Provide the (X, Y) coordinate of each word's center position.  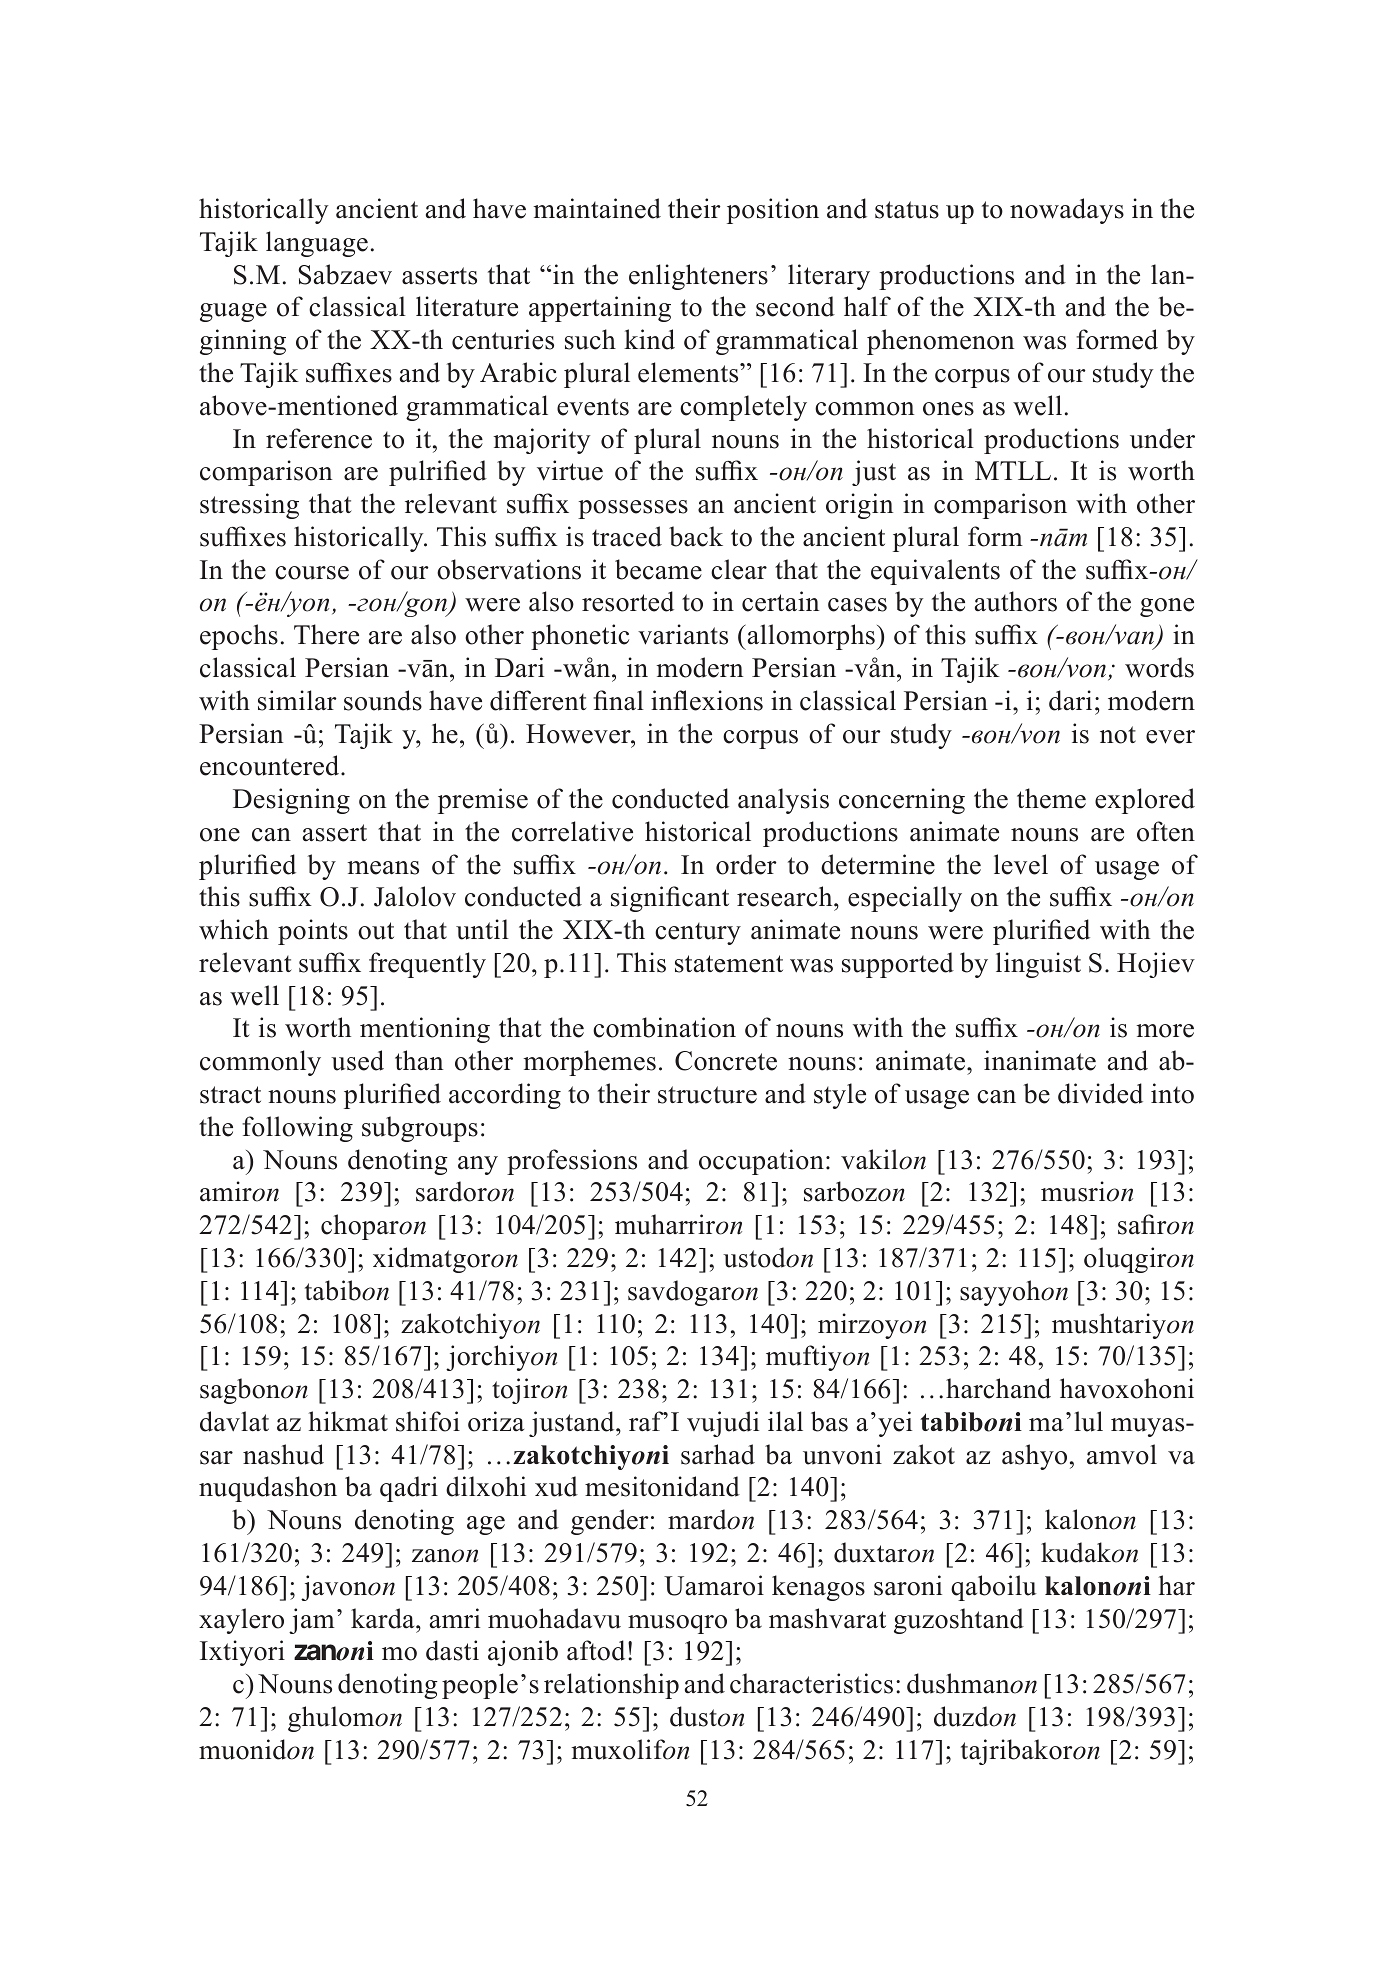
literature (467, 306)
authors (1016, 601)
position (773, 211)
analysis (783, 801)
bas (829, 1421)
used (357, 1060)
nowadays (1067, 211)
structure (707, 1095)
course (312, 573)
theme (1051, 798)
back (696, 536)
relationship (611, 1686)
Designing (291, 801)
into (1172, 1093)
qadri (409, 1489)
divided (1100, 1093)
